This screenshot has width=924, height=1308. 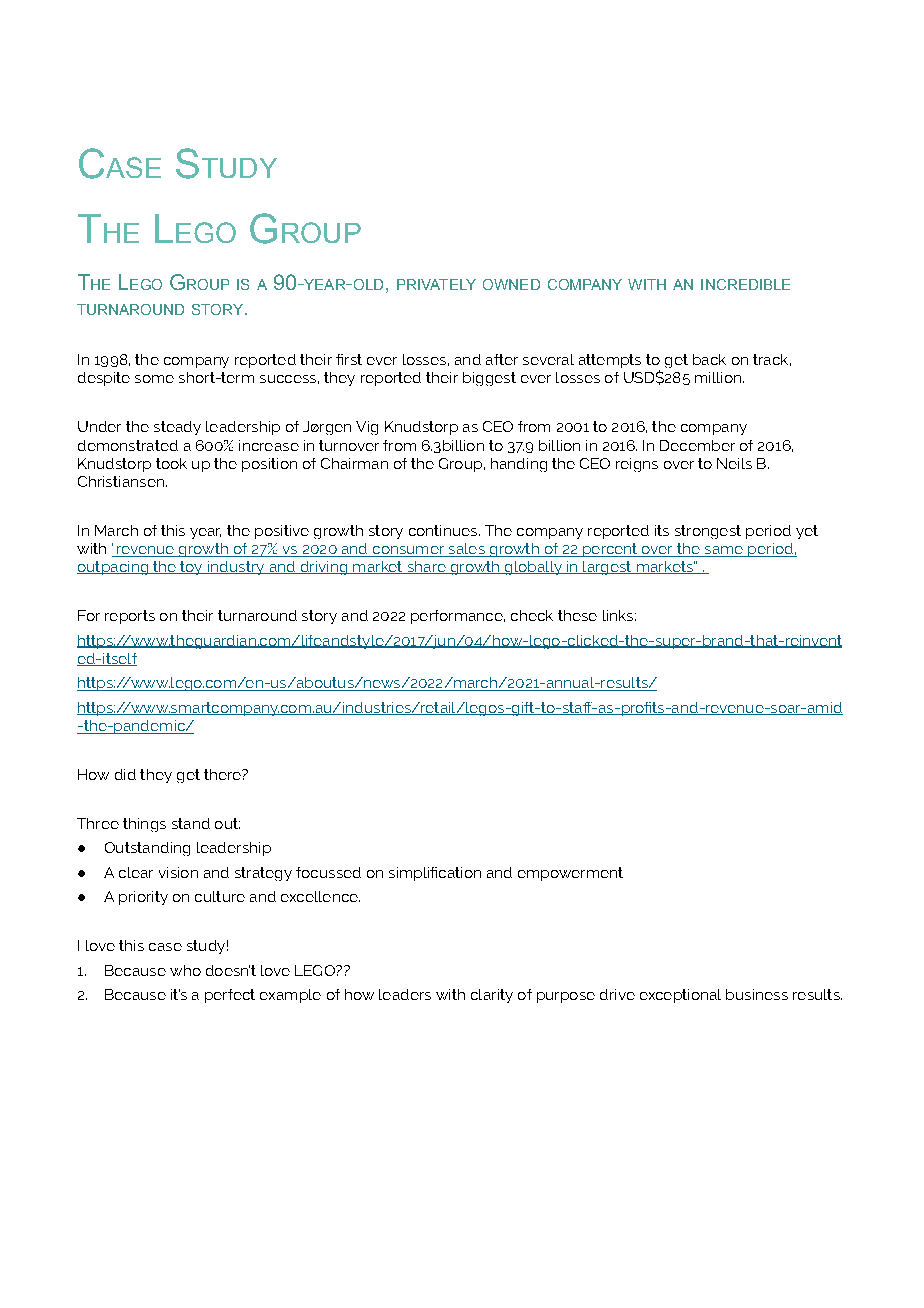 I want to click on continues, so click(x=444, y=530).
